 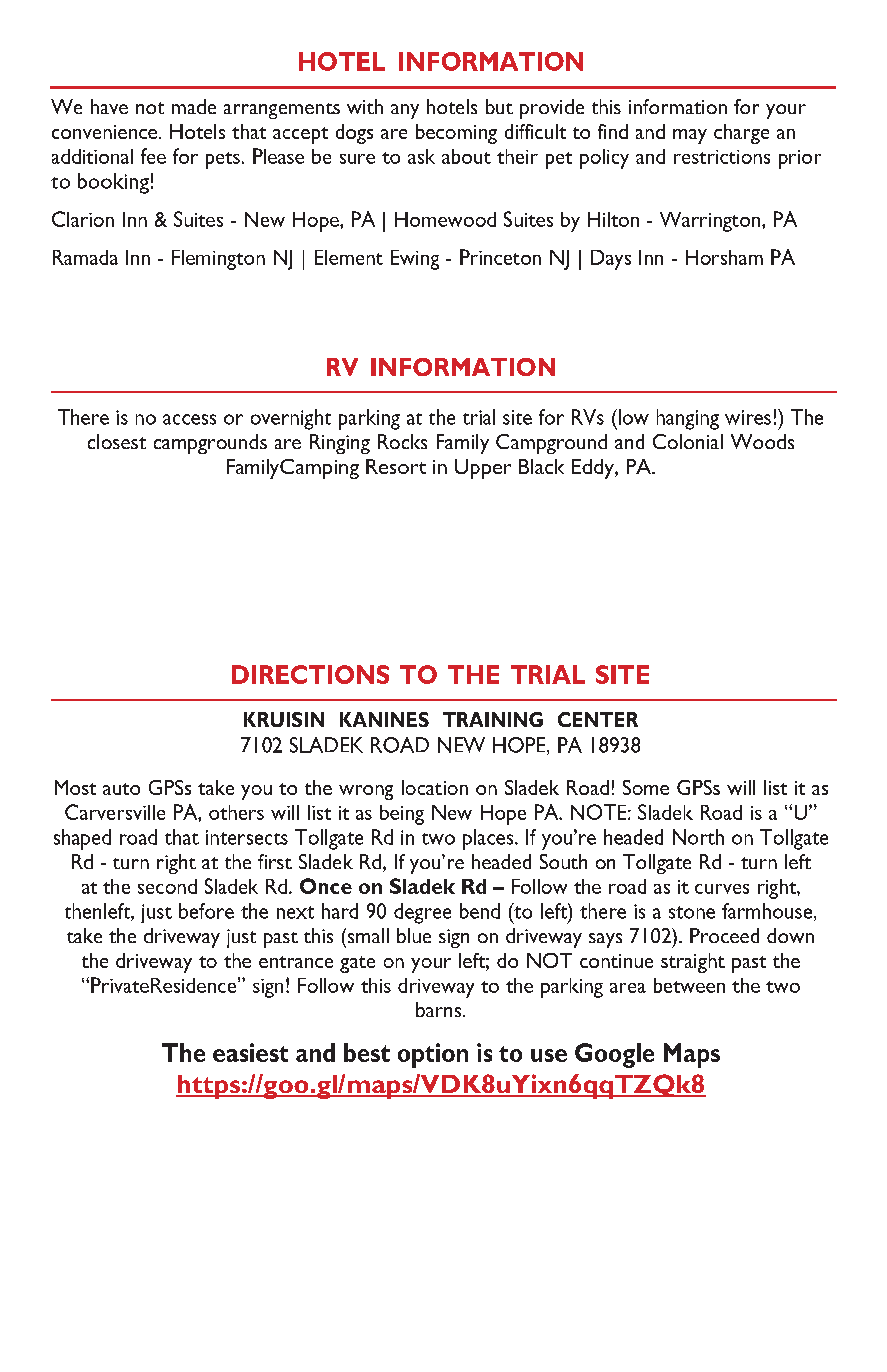 I want to click on fee, so click(x=153, y=156).
